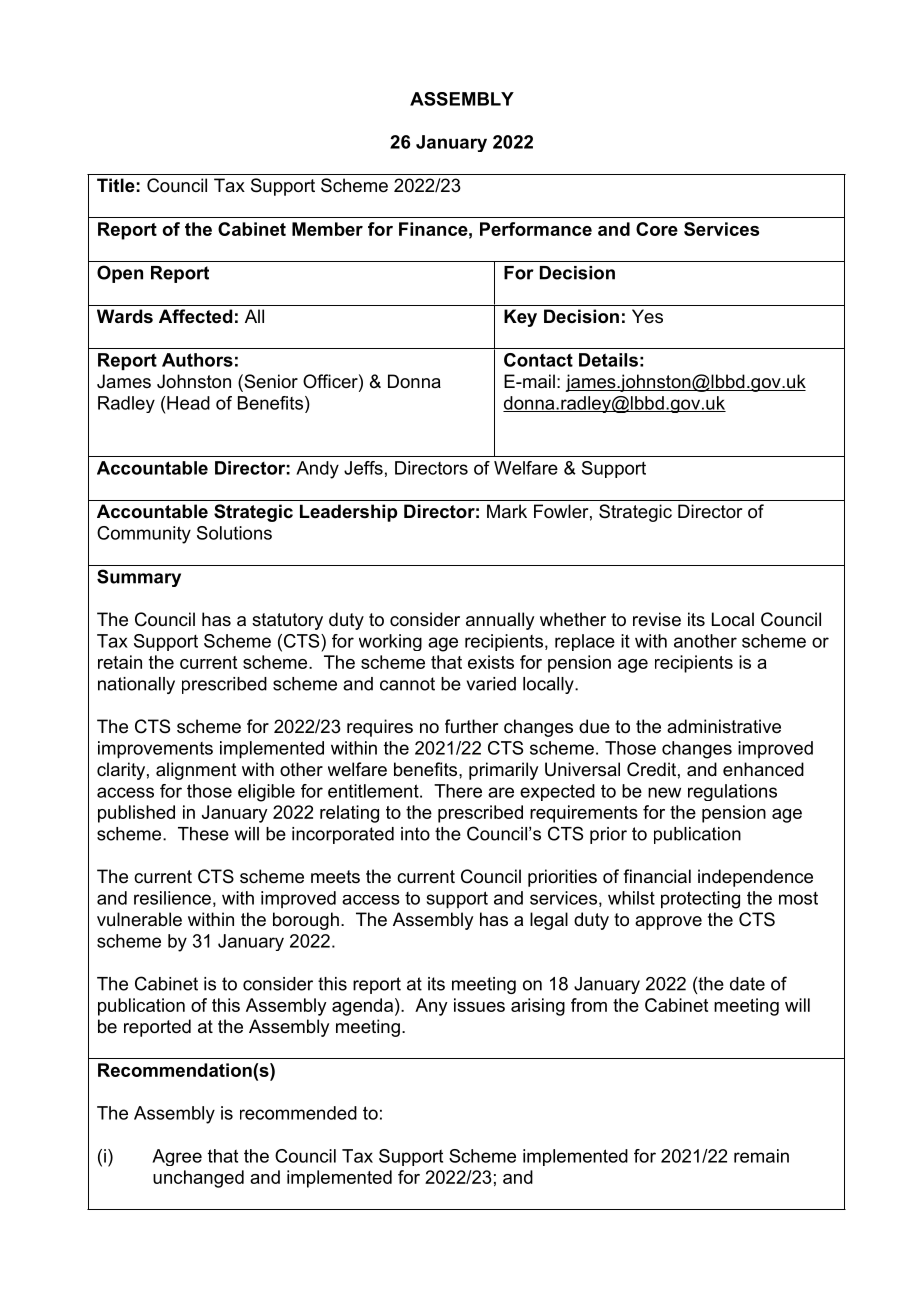 This document has width=924, height=1307. I want to click on Affected, so click(195, 316).
